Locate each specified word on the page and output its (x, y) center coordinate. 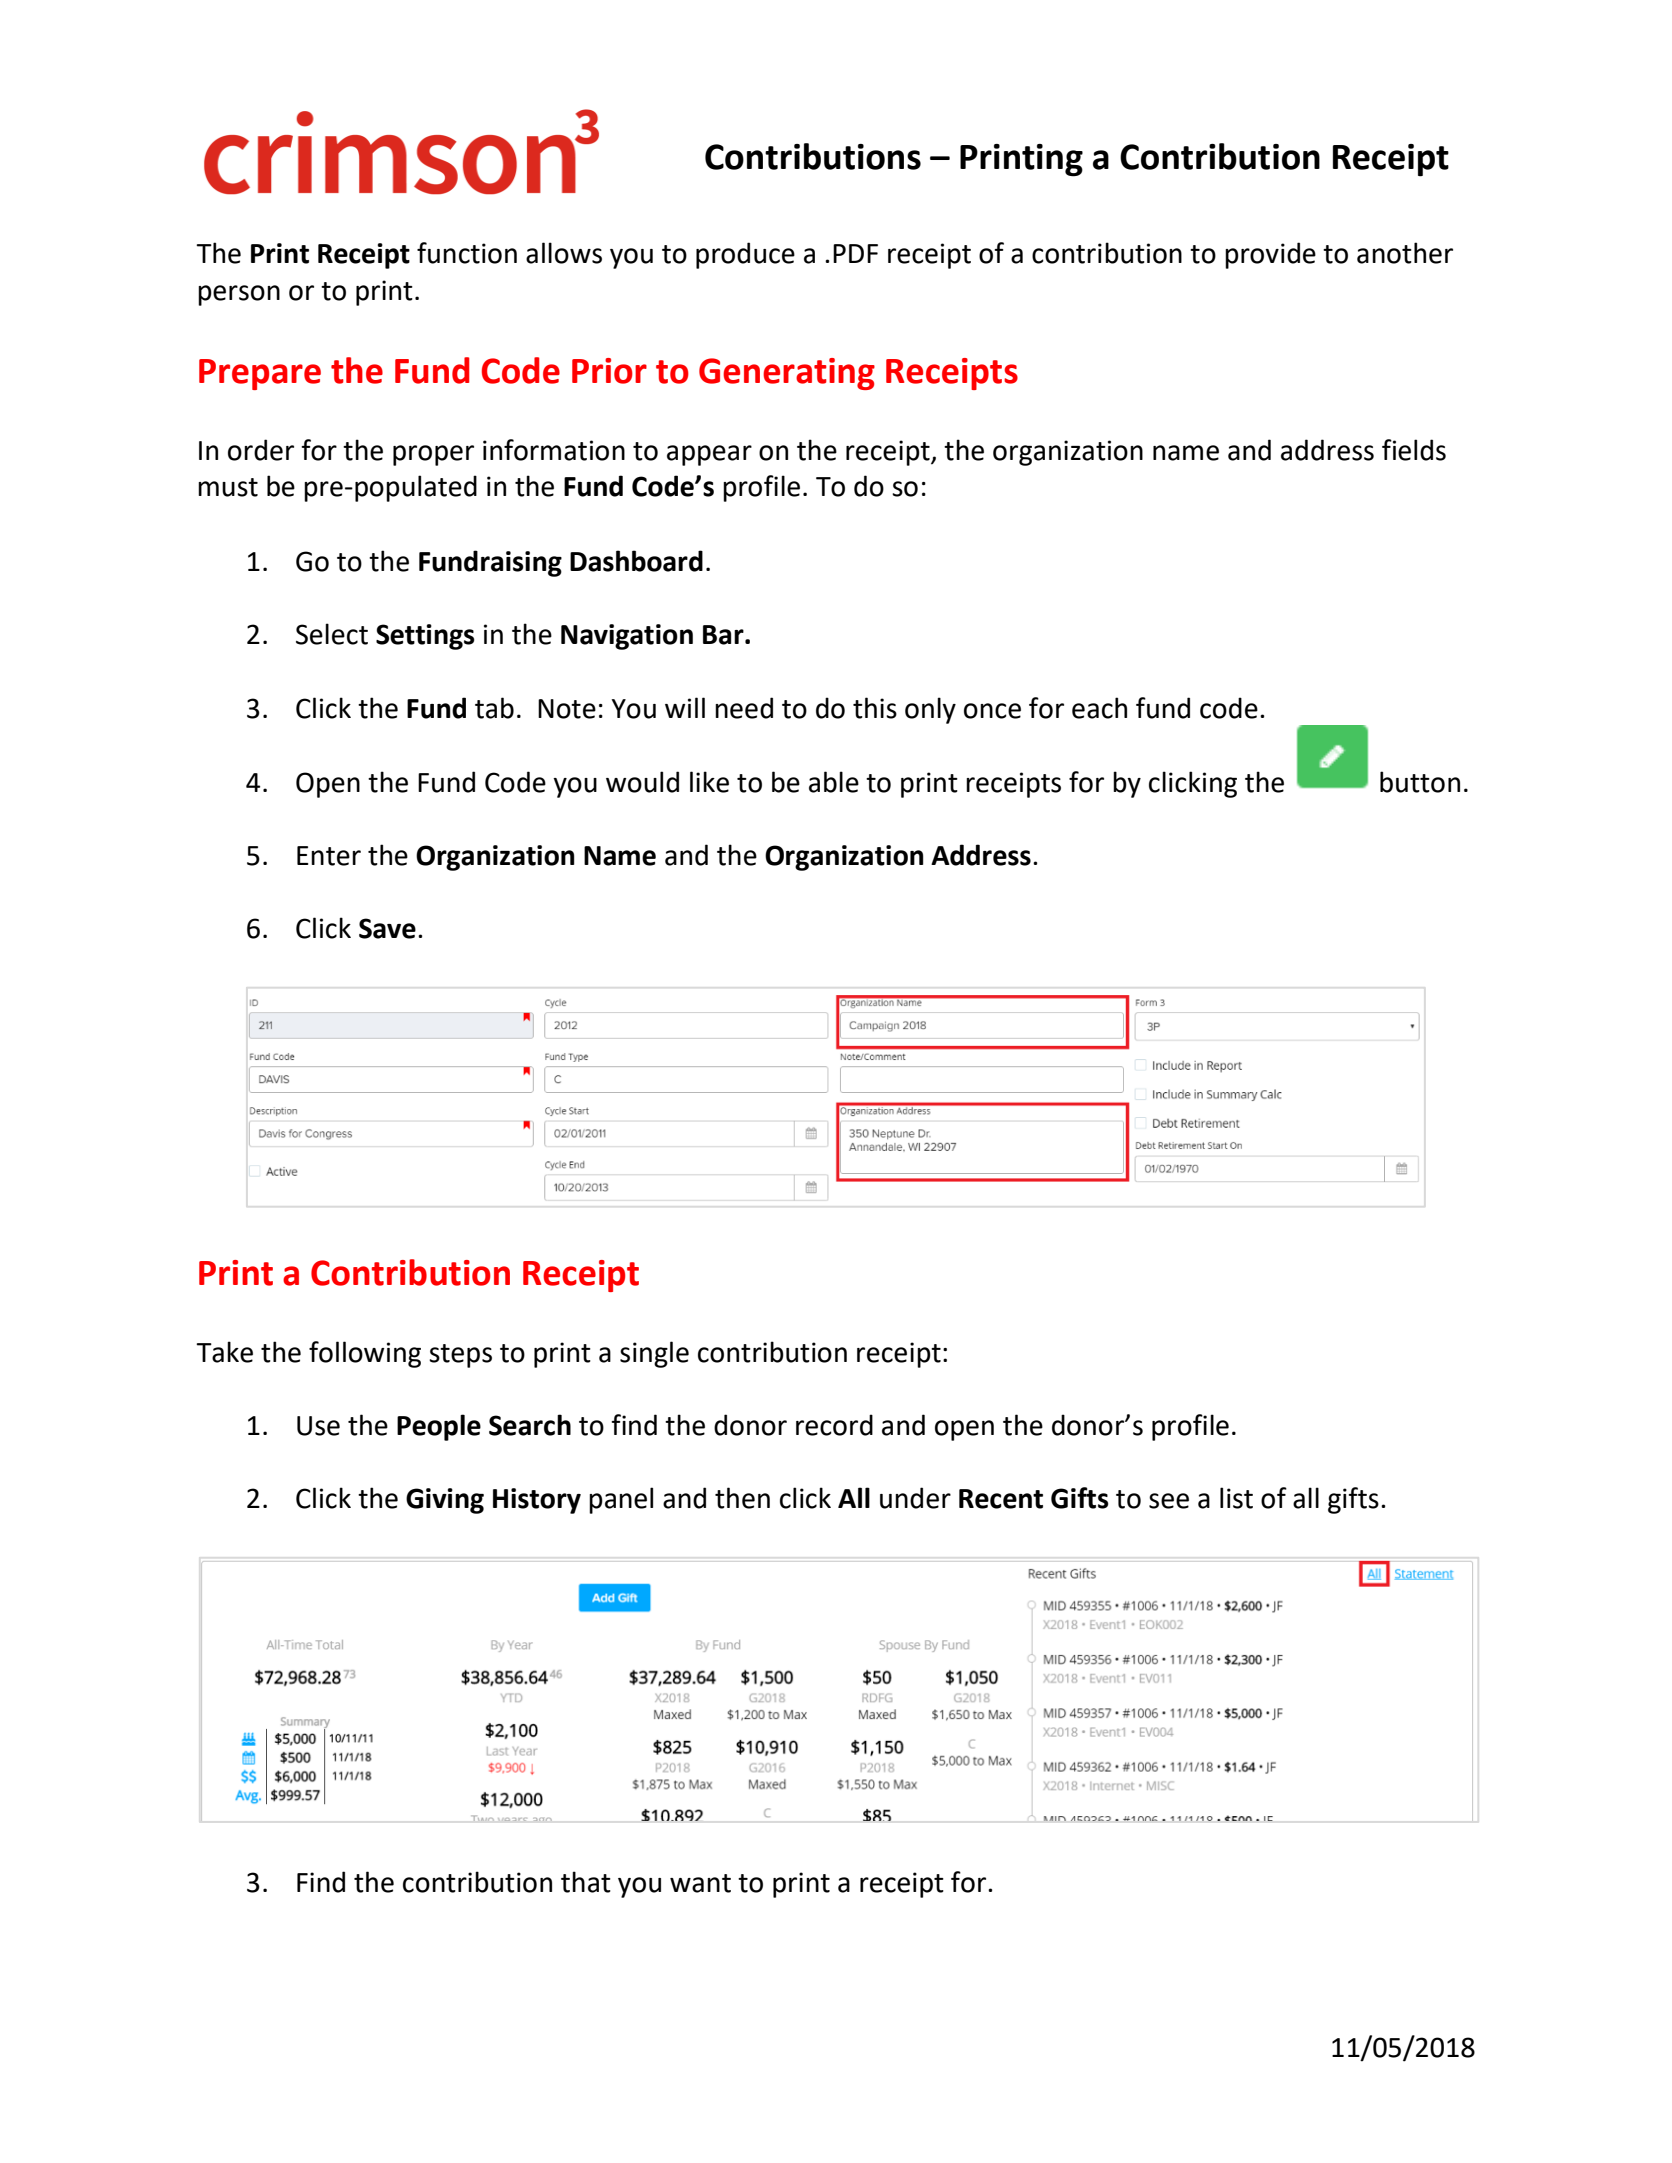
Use (318, 1426)
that (586, 1882)
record (834, 1425)
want (700, 1883)
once (992, 711)
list (1236, 1498)
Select (332, 634)
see (1169, 1501)
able (834, 782)
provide (1270, 255)
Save (387, 928)
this (875, 708)
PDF (855, 253)
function (467, 253)
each (1099, 708)
